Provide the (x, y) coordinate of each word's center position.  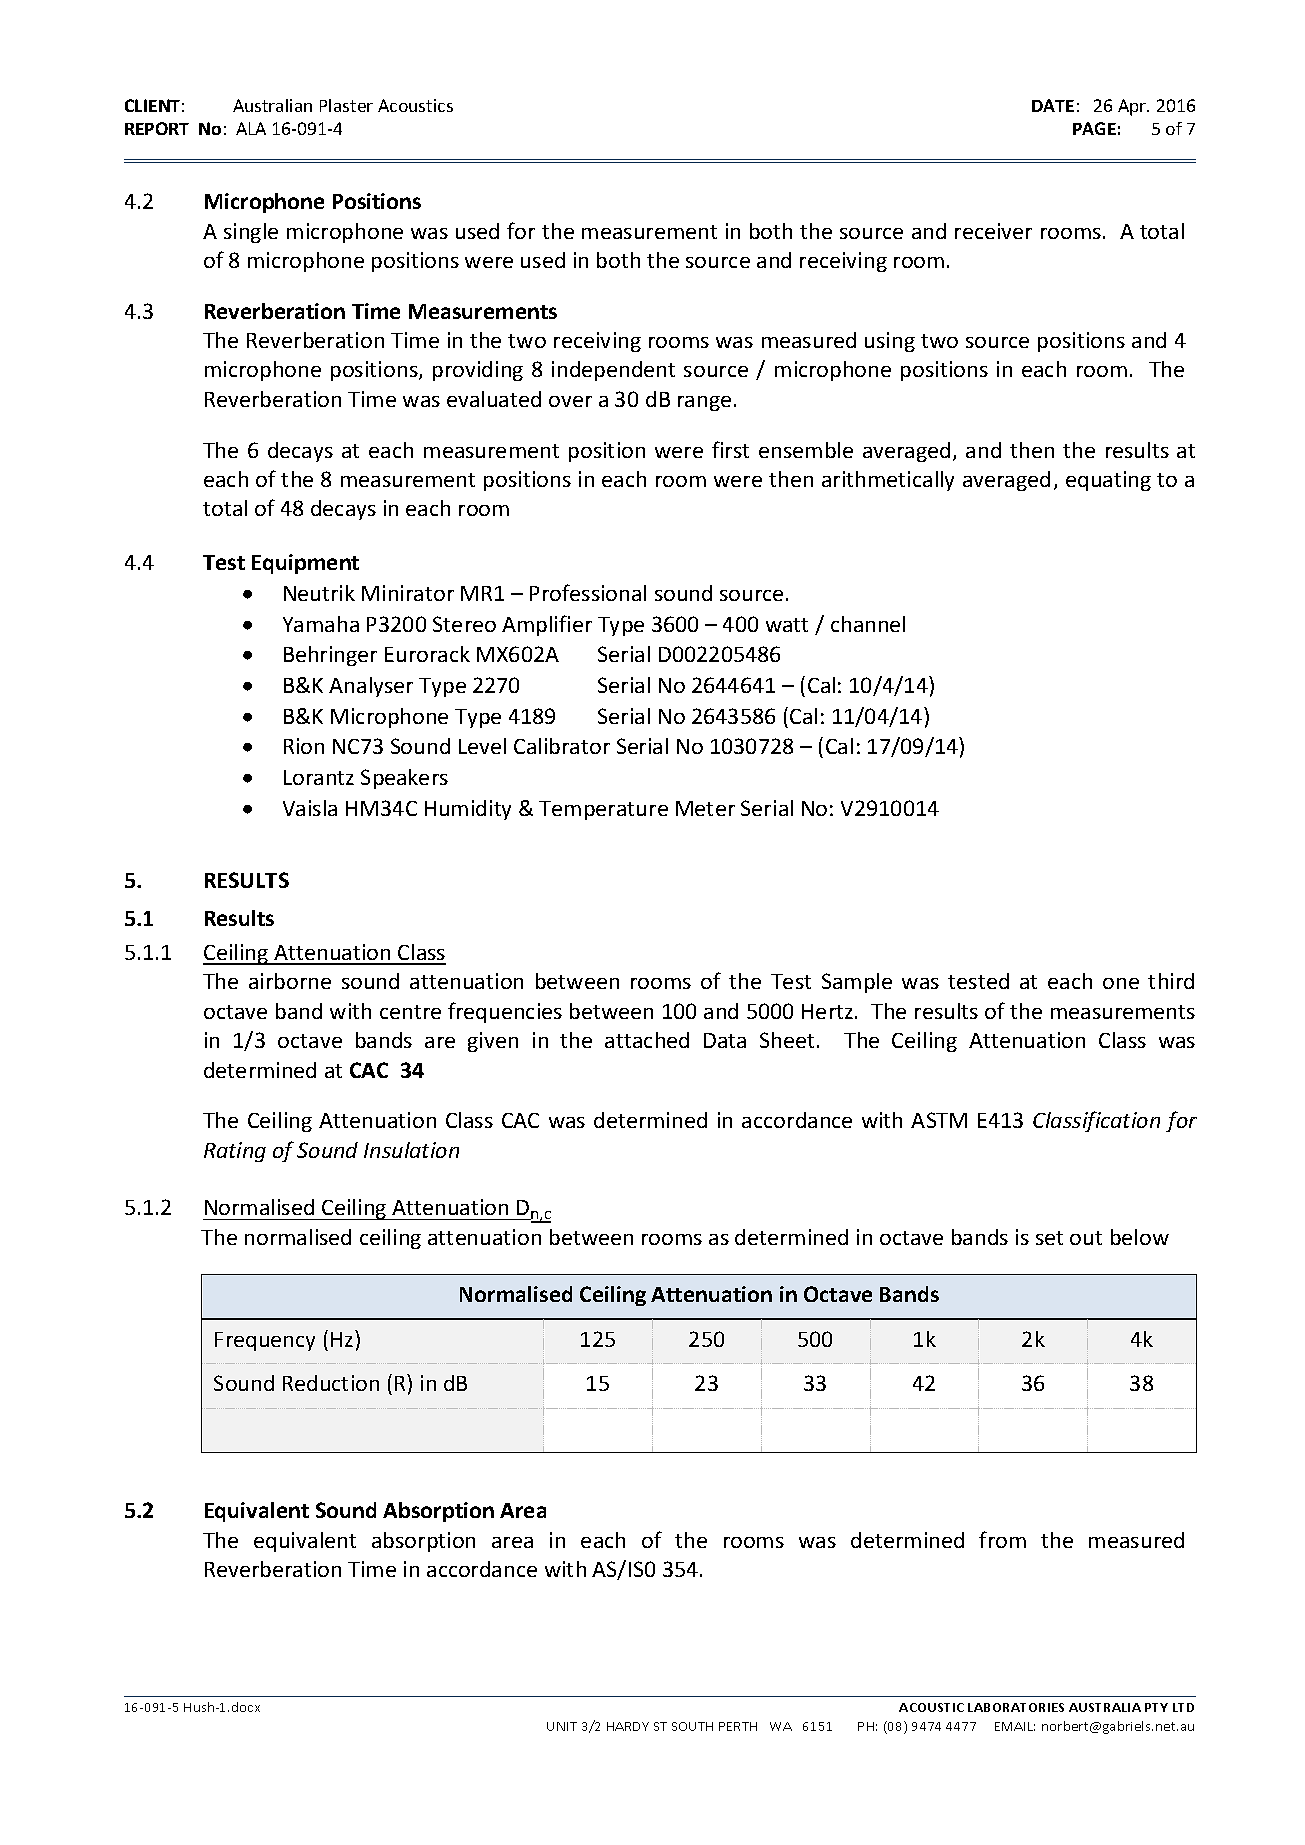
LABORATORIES (1016, 1707)
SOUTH (692, 1726)
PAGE (1094, 128)
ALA (251, 128)
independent (613, 371)
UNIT (562, 1726)
